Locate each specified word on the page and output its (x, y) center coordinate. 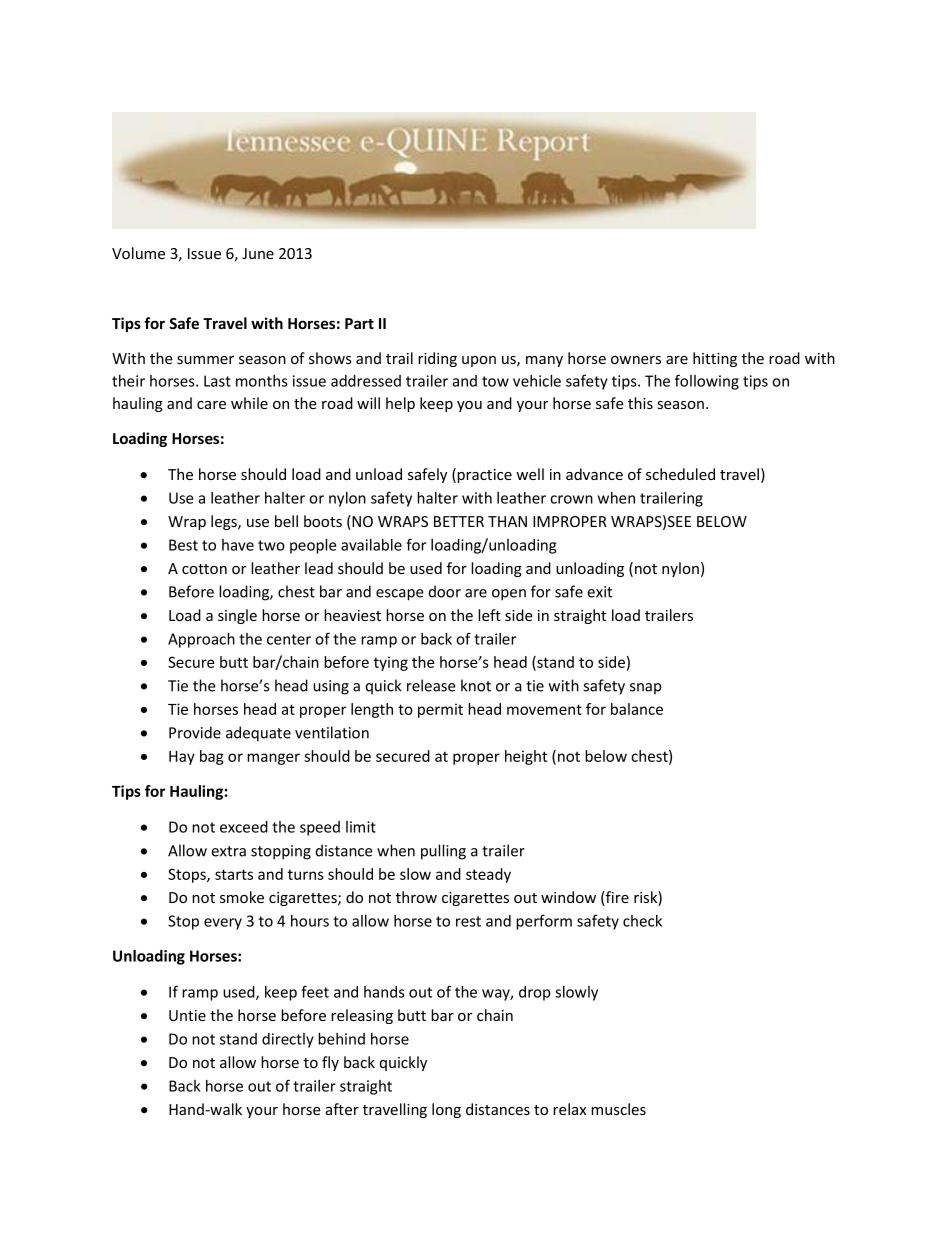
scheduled (680, 474)
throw (416, 897)
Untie (187, 1015)
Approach (201, 640)
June (258, 253)
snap (646, 688)
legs (225, 522)
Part (359, 323)
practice (484, 476)
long (446, 1110)
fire (616, 898)
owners (636, 360)
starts (234, 874)
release (431, 685)
